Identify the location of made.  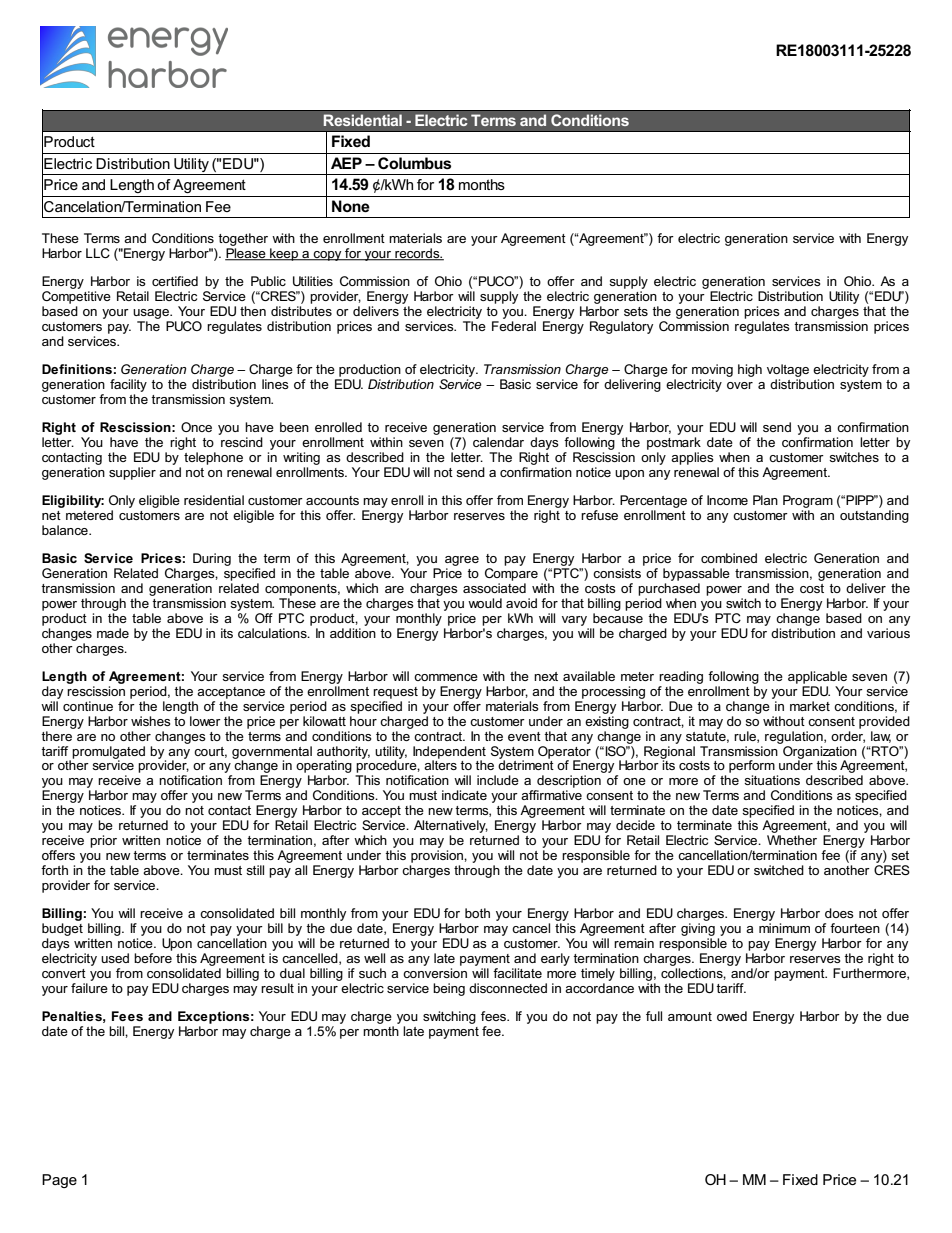
(113, 633).
